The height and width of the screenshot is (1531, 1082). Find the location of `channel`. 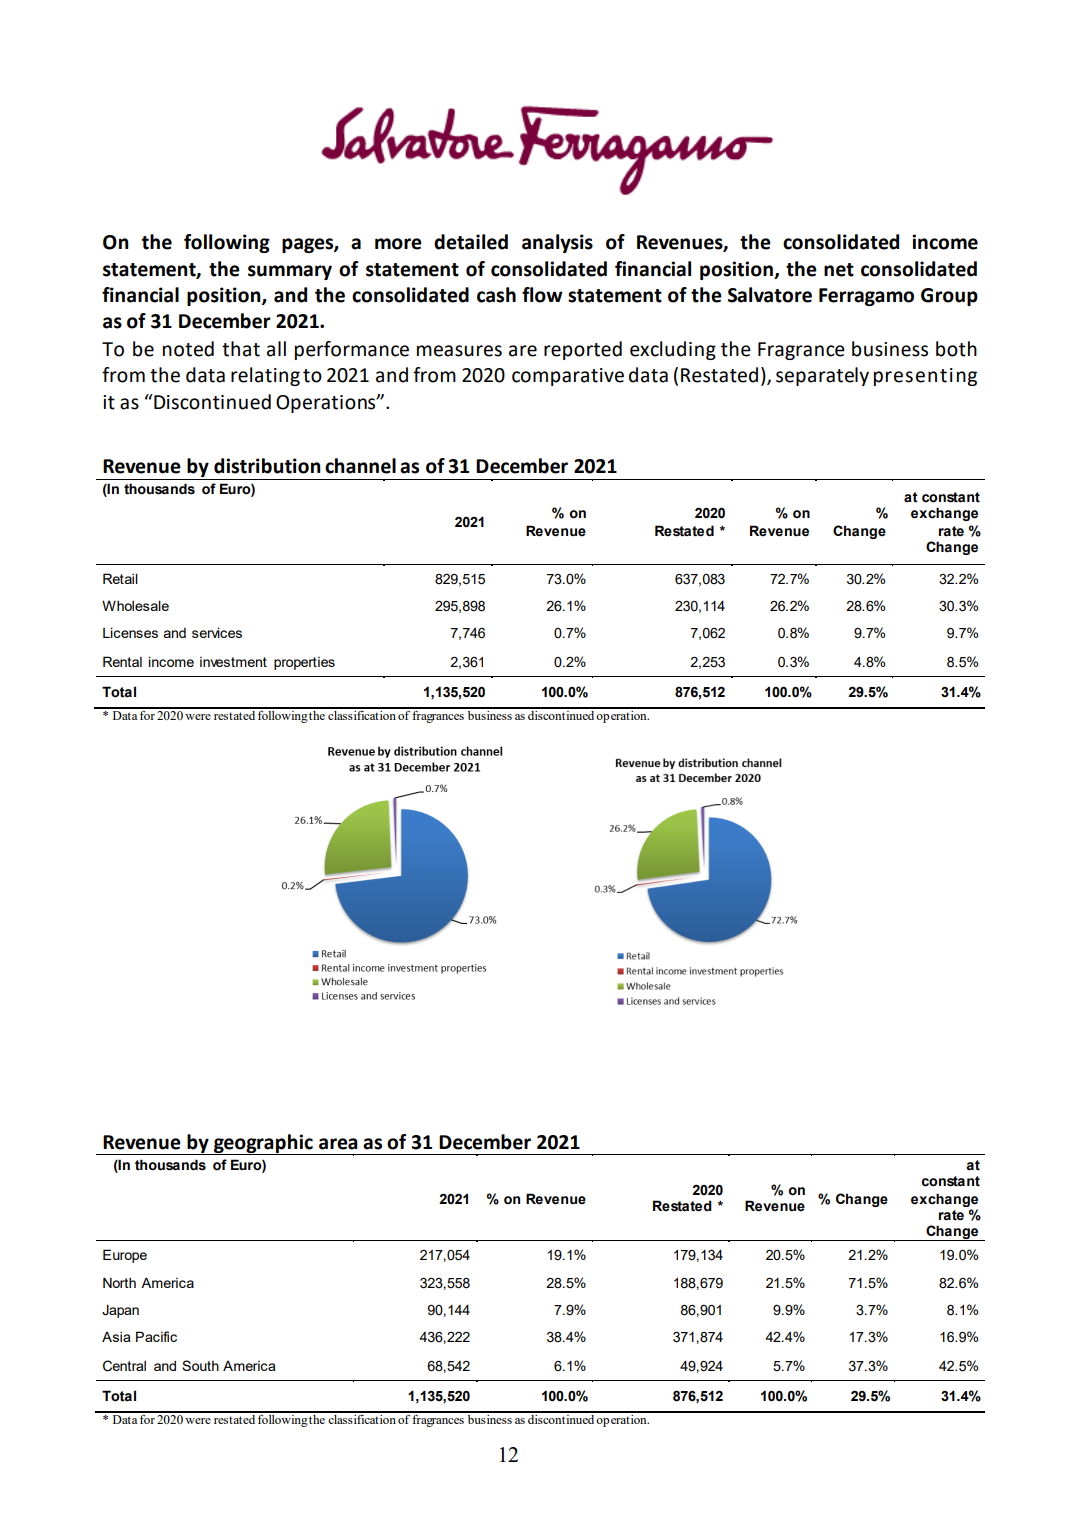

channel is located at coordinates (360, 466).
